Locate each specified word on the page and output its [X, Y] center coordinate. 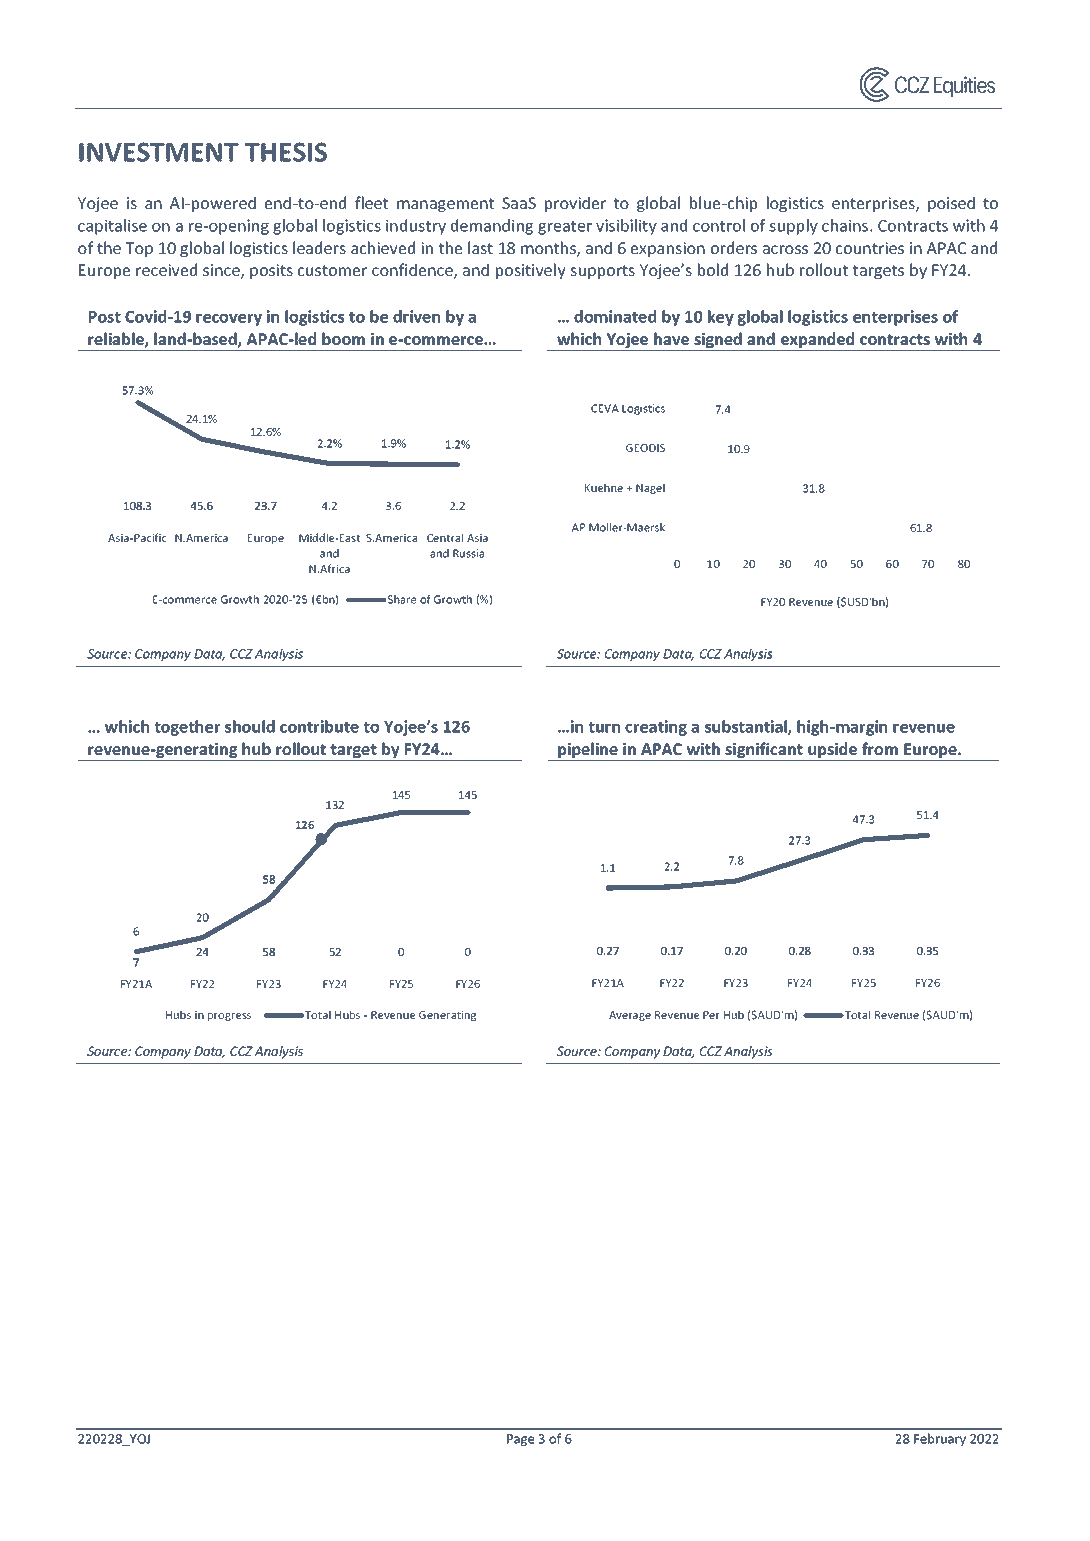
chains [846, 225]
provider [575, 204]
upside [833, 751]
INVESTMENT [159, 152]
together [187, 728]
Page [520, 1440]
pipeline [588, 751]
